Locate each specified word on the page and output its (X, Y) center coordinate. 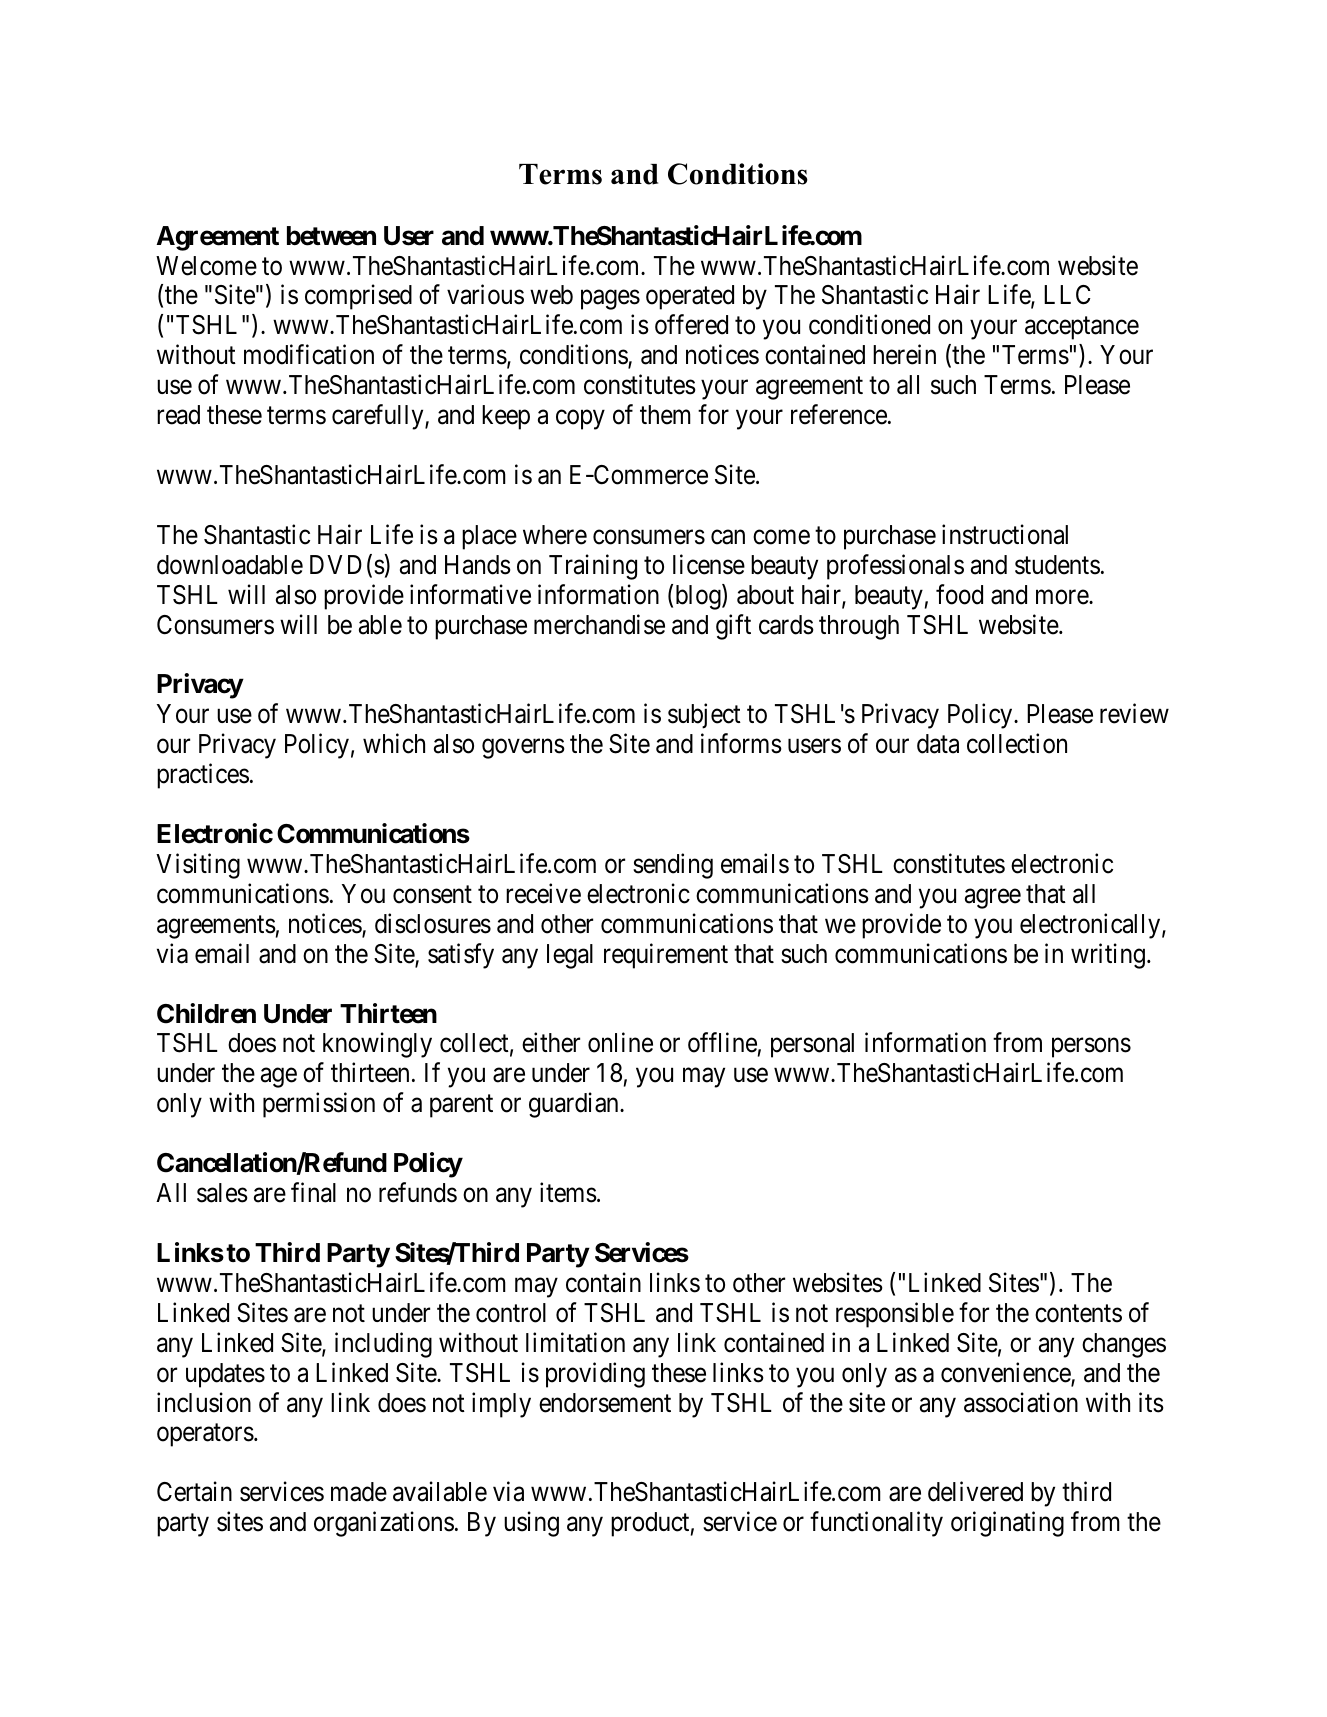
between (331, 236)
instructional (1005, 534)
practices (203, 776)
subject (704, 716)
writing (1108, 956)
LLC (1067, 295)
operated (690, 297)
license (709, 564)
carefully (379, 417)
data (938, 744)
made (359, 1492)
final (313, 1192)
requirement (666, 956)
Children (206, 1013)
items (568, 1192)
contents (1078, 1314)
